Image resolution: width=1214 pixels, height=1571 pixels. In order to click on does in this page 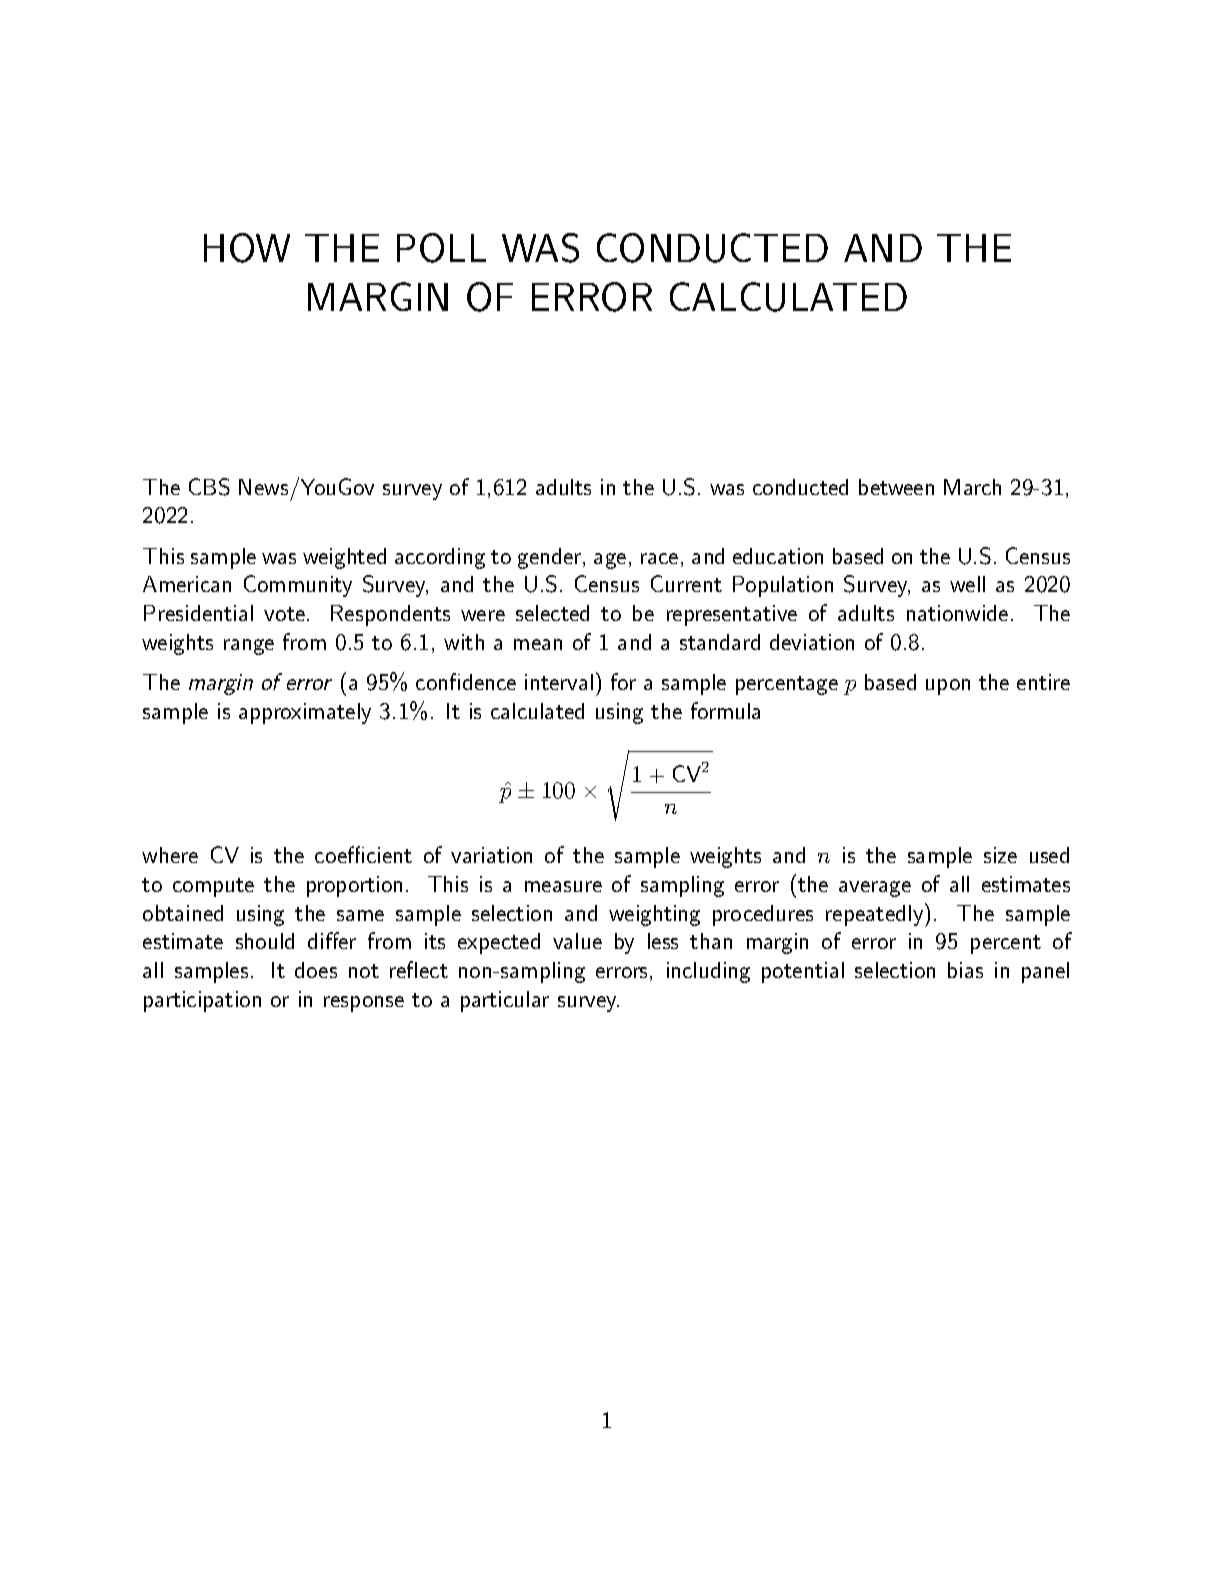, I will do `click(316, 970)`.
